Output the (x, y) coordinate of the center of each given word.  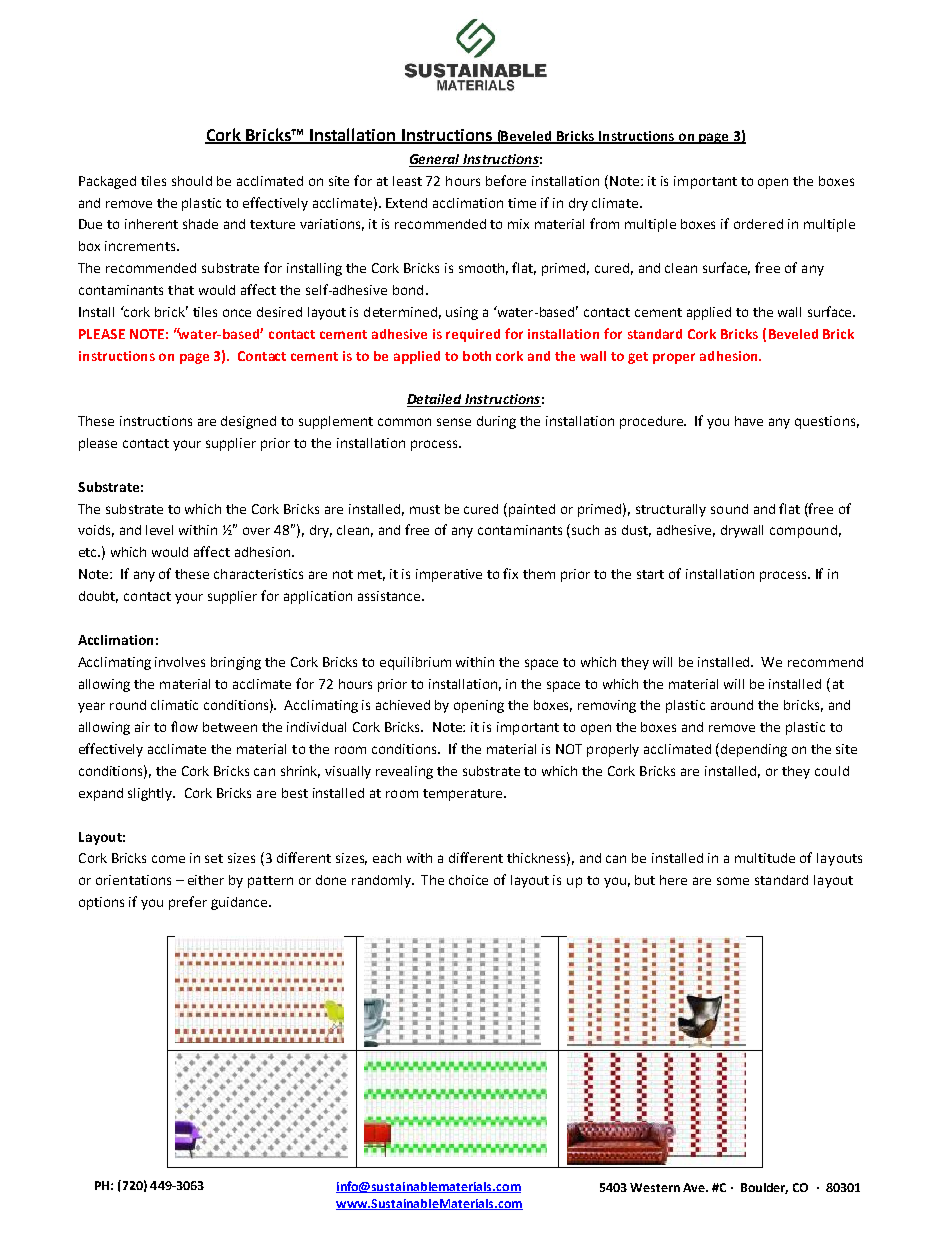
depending (754, 750)
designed (248, 422)
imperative (449, 575)
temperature (464, 795)
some (733, 881)
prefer (188, 903)
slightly (151, 794)
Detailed (435, 400)
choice (468, 880)
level (159, 530)
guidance (240, 903)
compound (803, 531)
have (749, 421)
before (506, 180)
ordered (758, 224)
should (192, 181)
